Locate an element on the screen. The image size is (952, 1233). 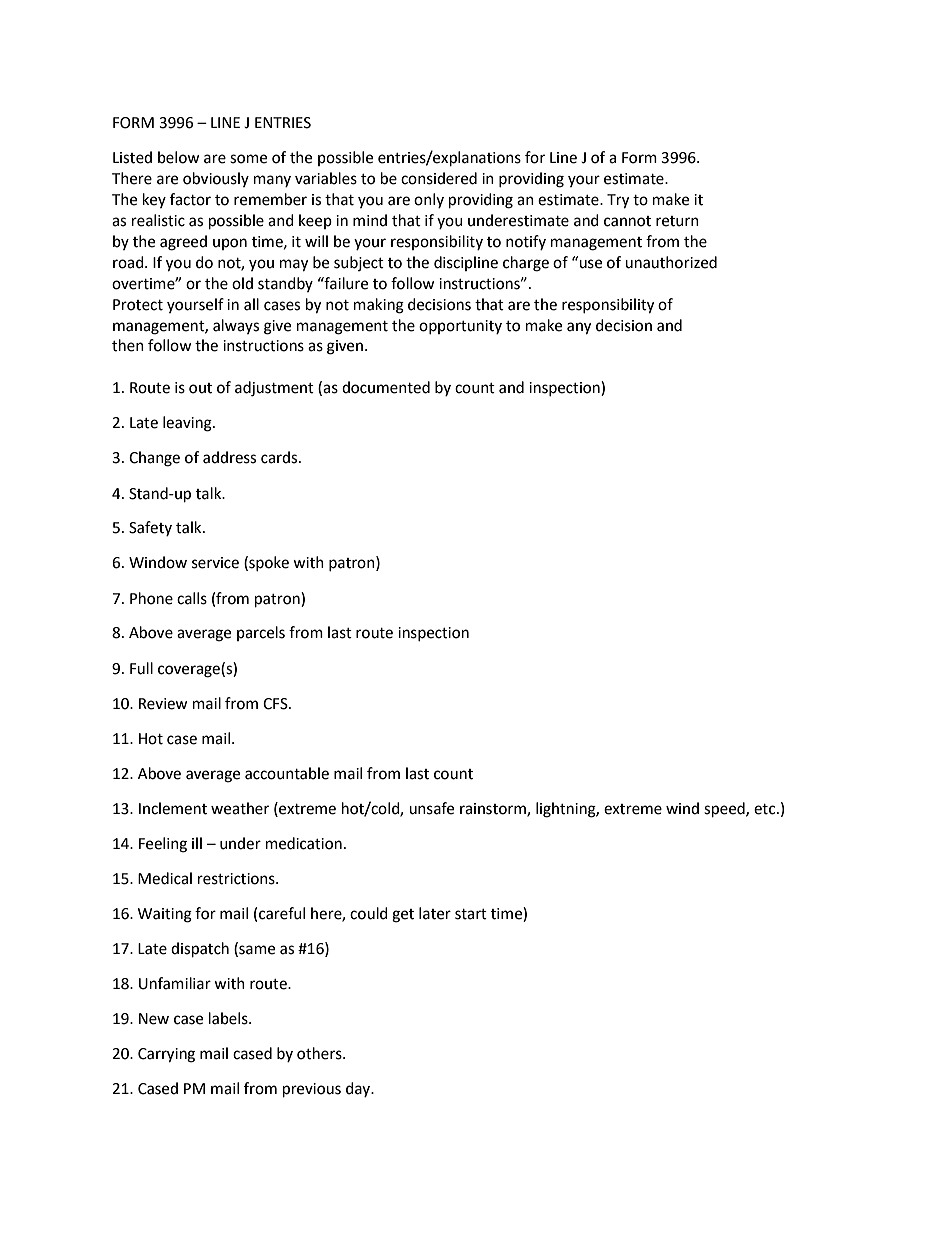
obviously is located at coordinates (216, 179).
